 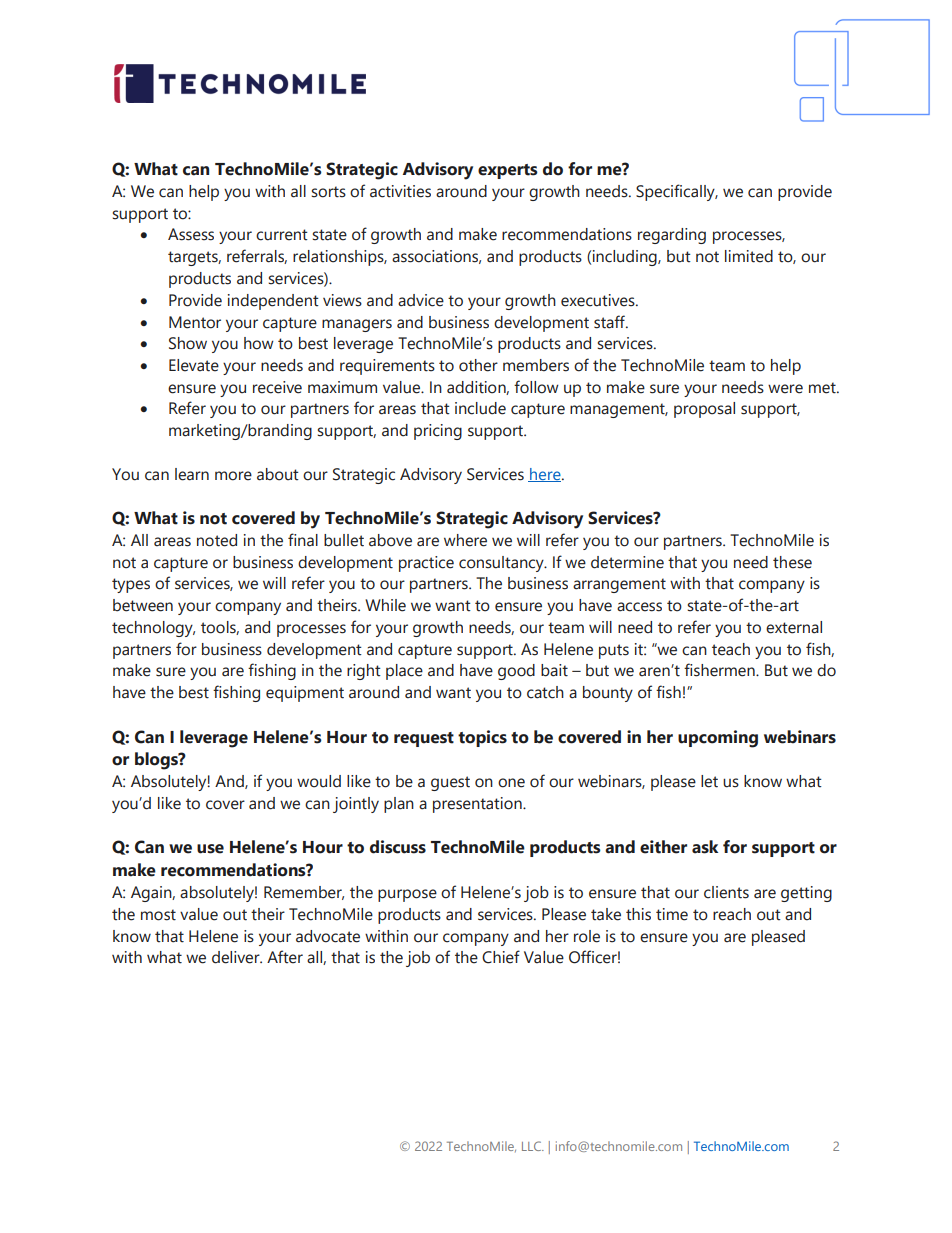 I want to click on Assess, so click(x=191, y=234).
